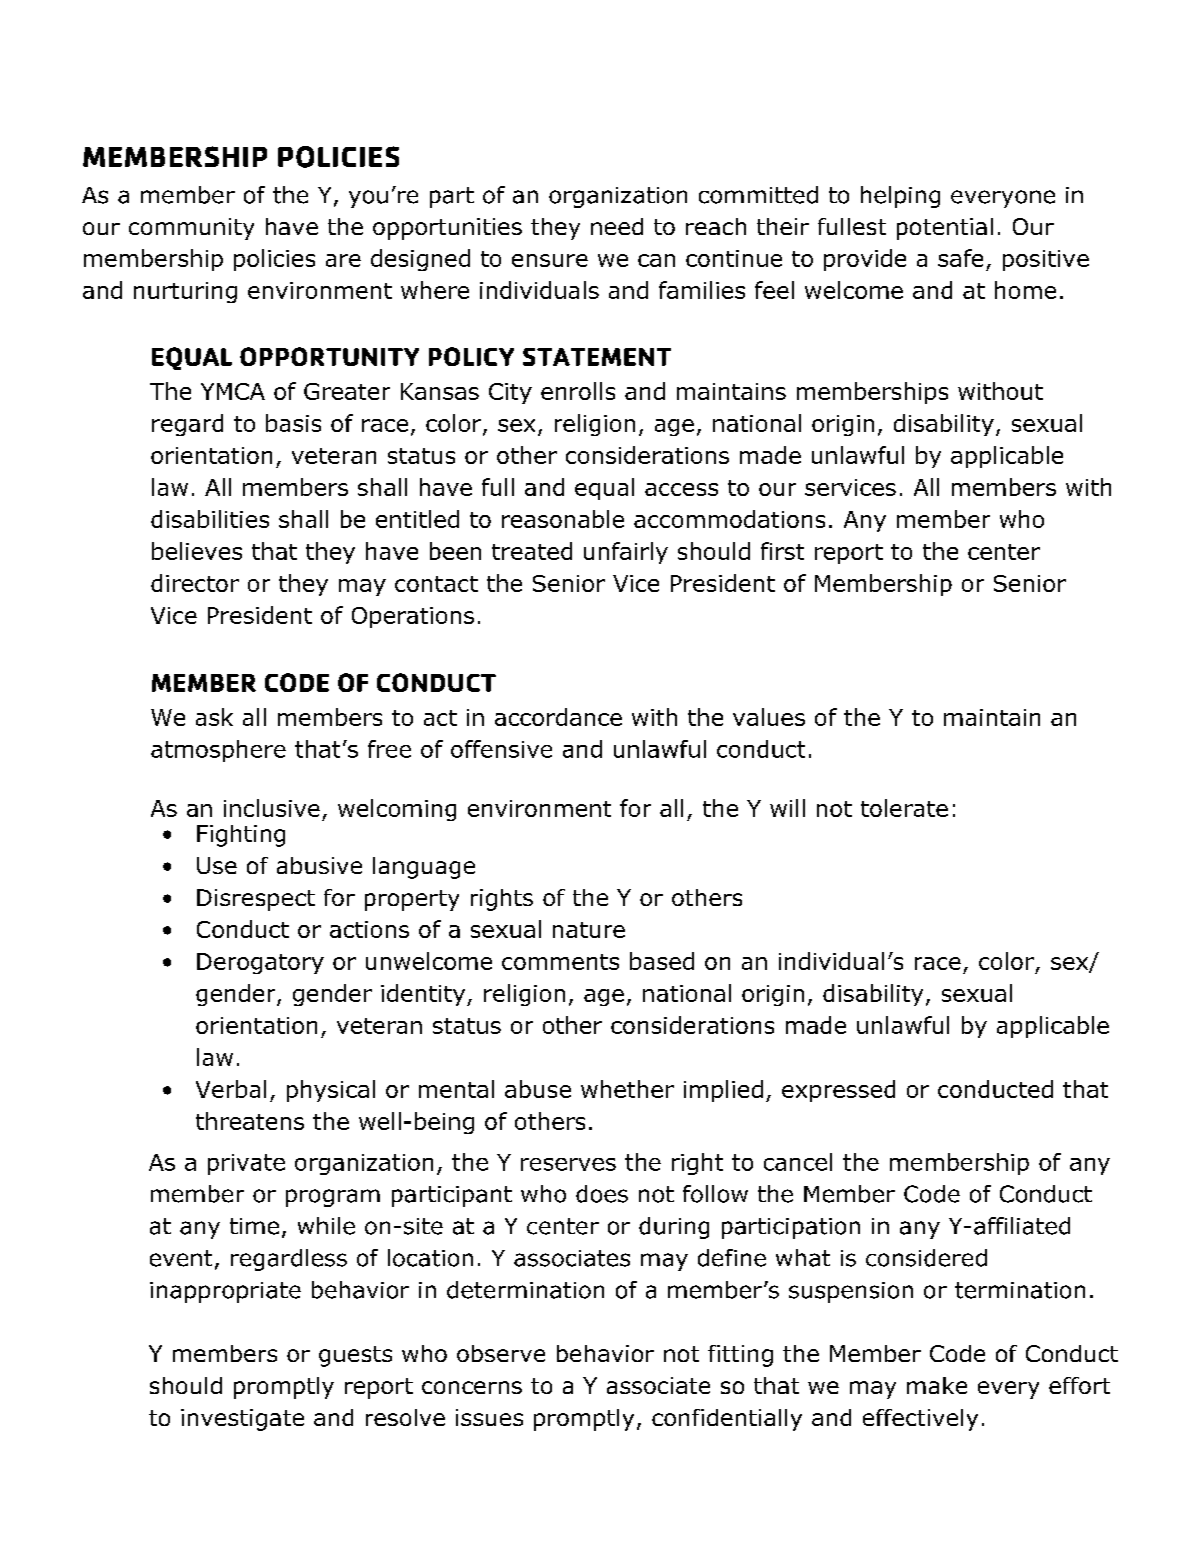  I want to click on need, so click(617, 226).
